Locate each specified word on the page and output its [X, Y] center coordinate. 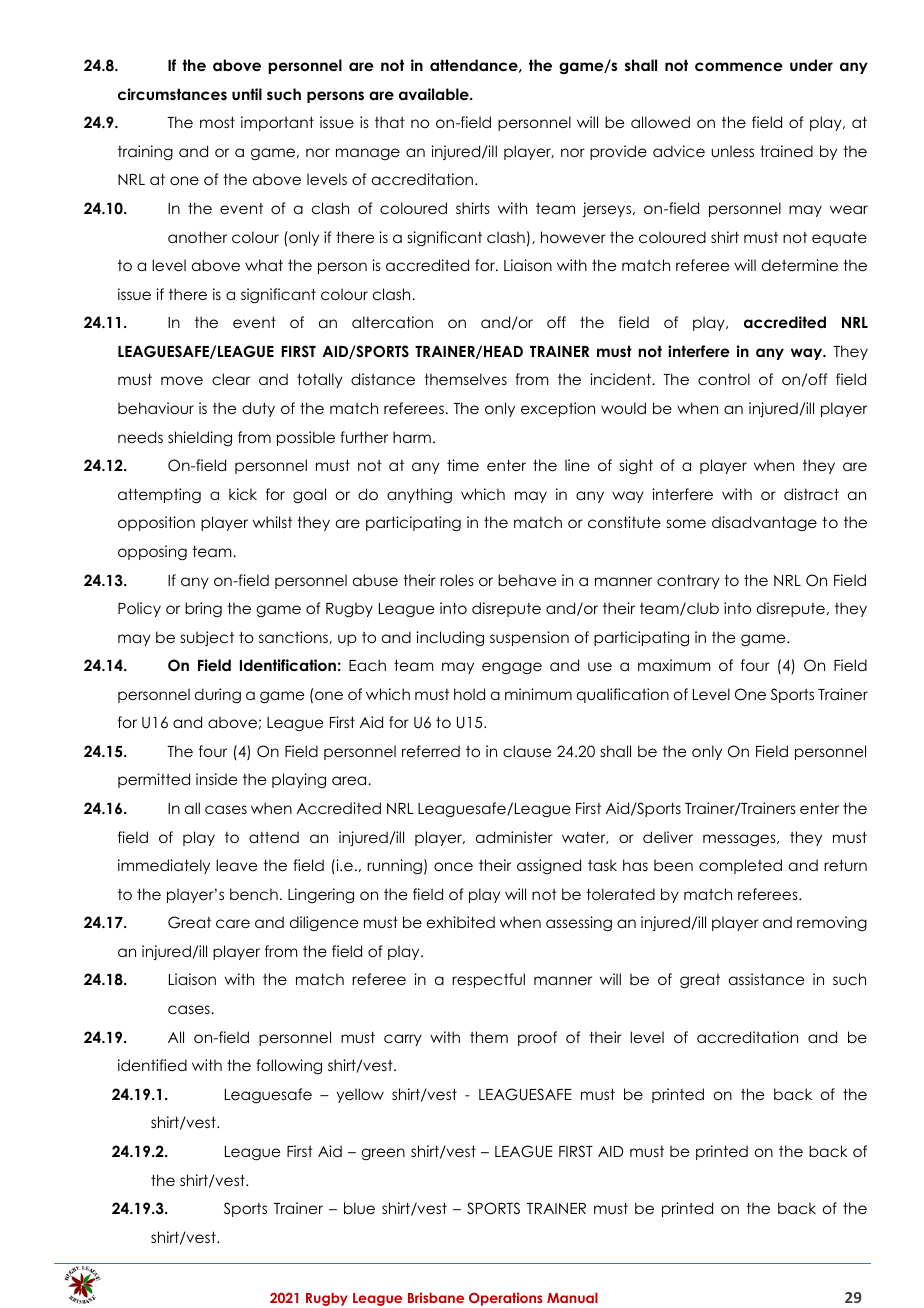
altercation [392, 322]
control [724, 379]
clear [231, 379]
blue [359, 1208]
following [289, 1066]
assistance [766, 979]
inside [216, 779]
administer [514, 837]
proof [537, 1038]
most [217, 122]
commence [739, 66]
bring [203, 610]
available [435, 94]
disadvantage [764, 523]
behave [527, 580]
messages [740, 840]
